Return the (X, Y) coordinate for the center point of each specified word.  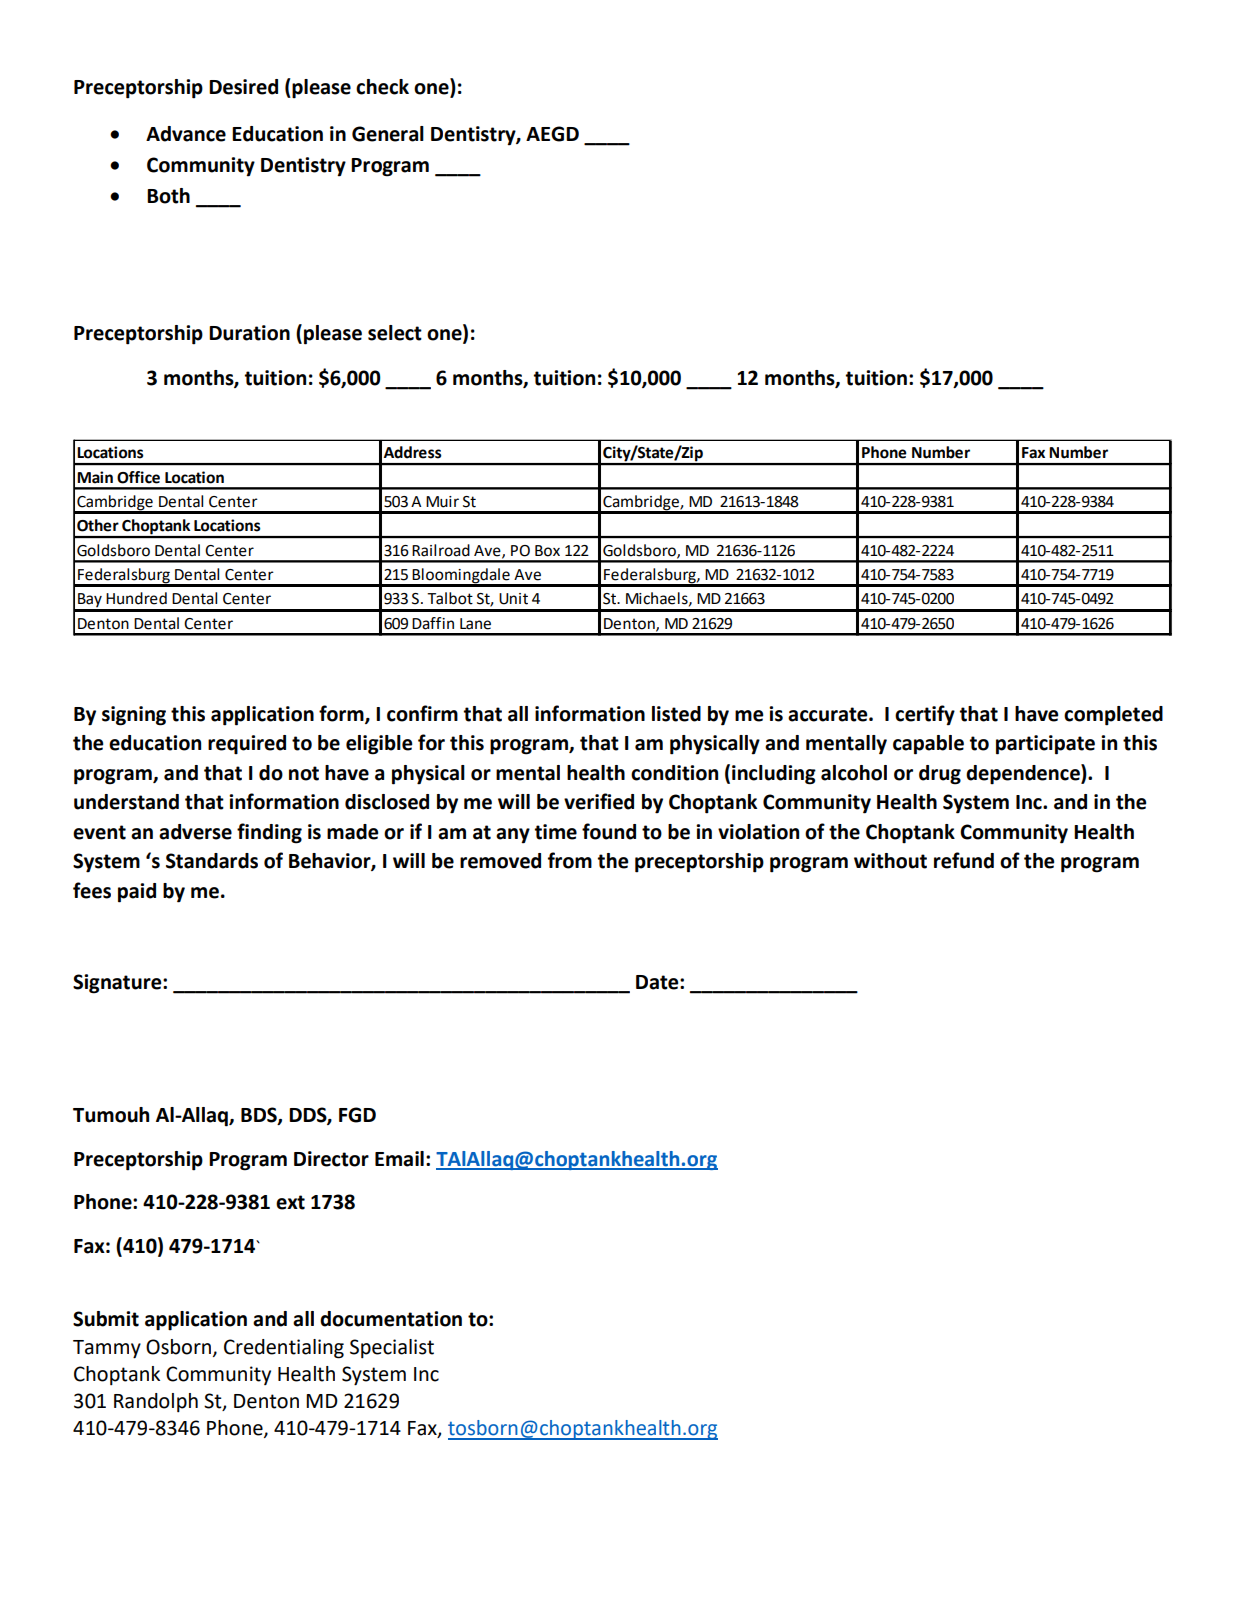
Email (399, 1159)
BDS (260, 1116)
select (395, 333)
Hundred (136, 598)
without (890, 861)
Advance (186, 134)
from (570, 860)
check (382, 87)
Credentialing (284, 1349)
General (388, 134)
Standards (212, 861)
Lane (475, 624)
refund (964, 860)
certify (925, 715)
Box (547, 551)
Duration (249, 333)
